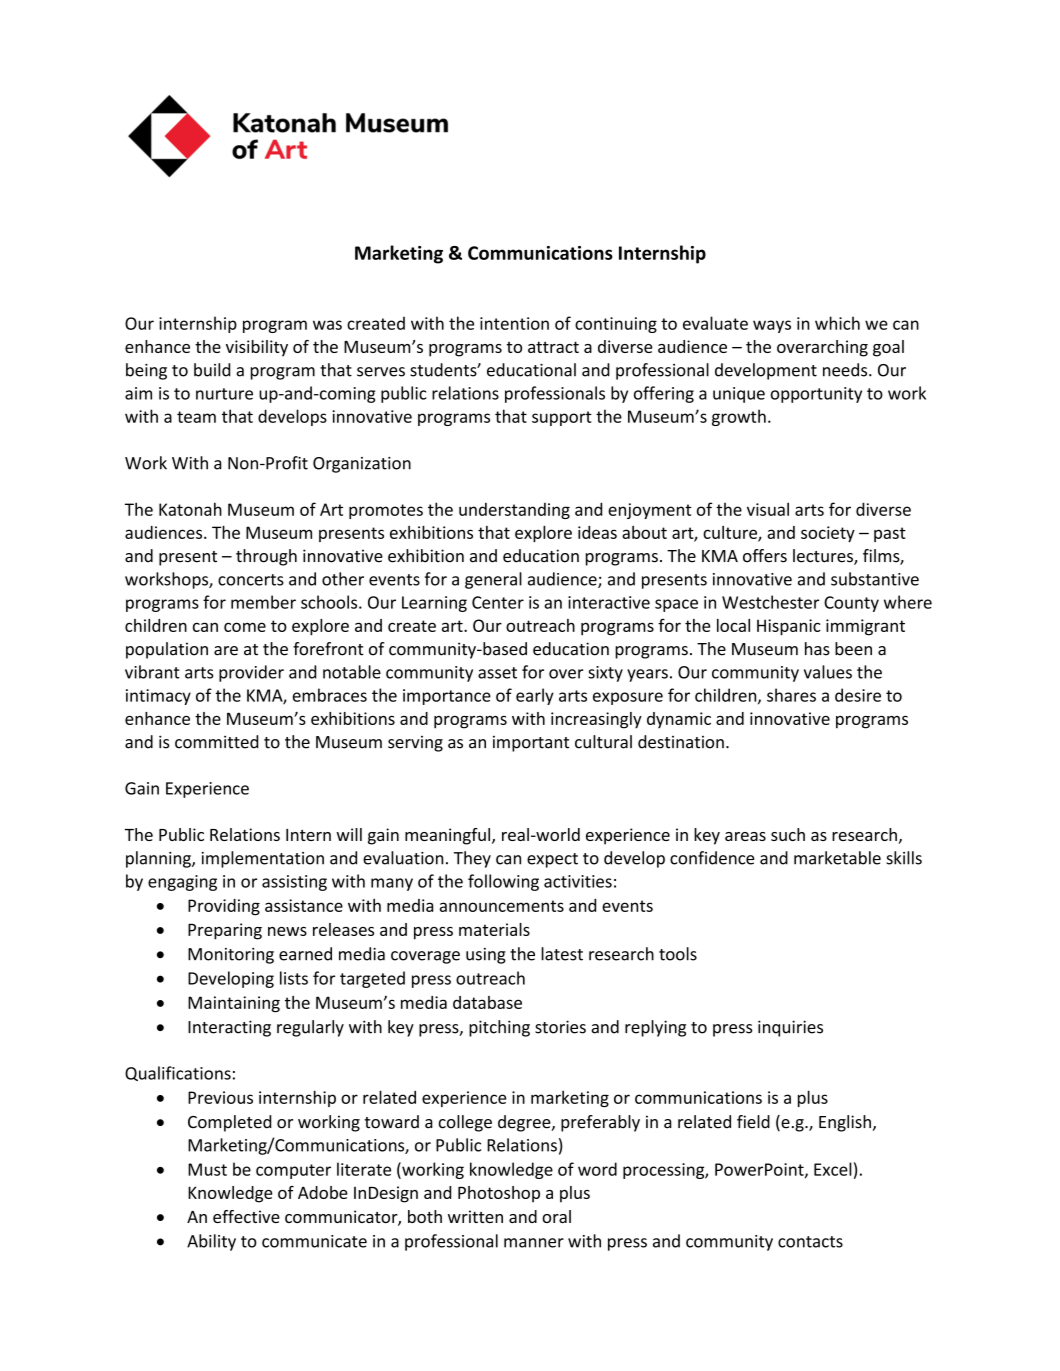 This document has width=1060, height=1371. I want to click on committed, so click(217, 742).
